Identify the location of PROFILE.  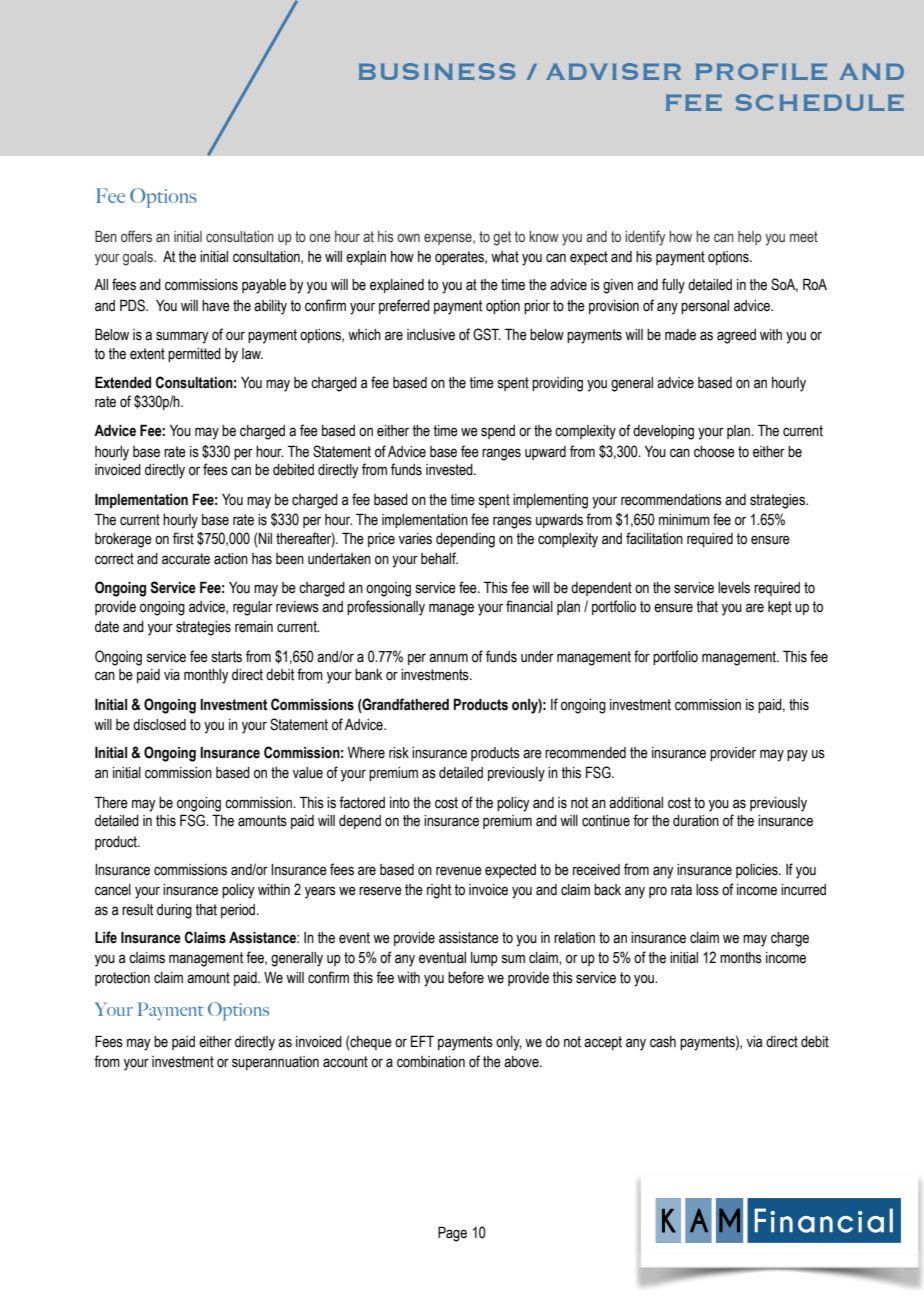
(761, 71).
